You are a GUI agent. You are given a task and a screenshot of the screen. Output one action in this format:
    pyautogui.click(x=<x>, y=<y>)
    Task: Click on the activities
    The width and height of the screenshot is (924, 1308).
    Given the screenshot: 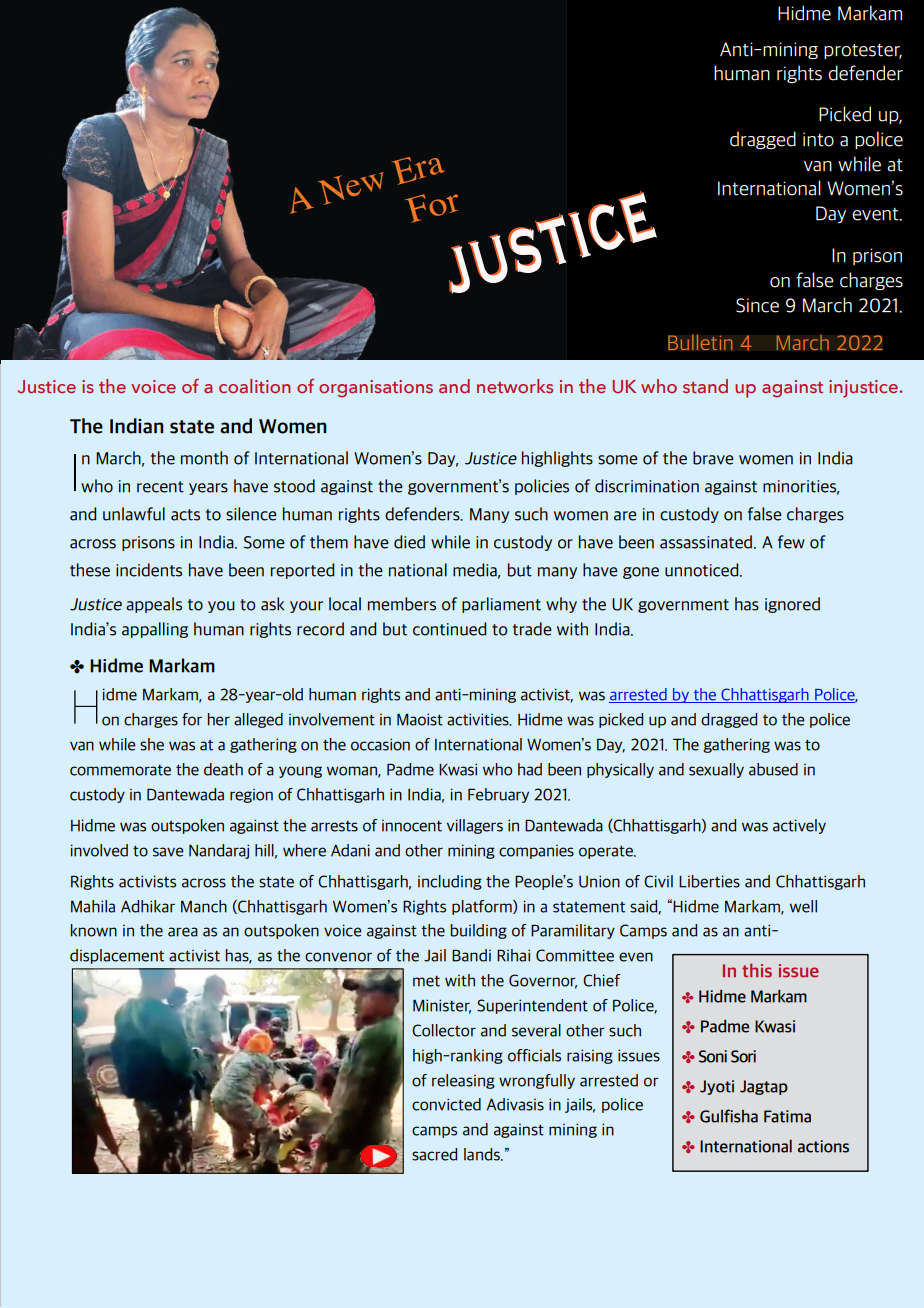 What is the action you would take?
    pyautogui.click(x=479, y=719)
